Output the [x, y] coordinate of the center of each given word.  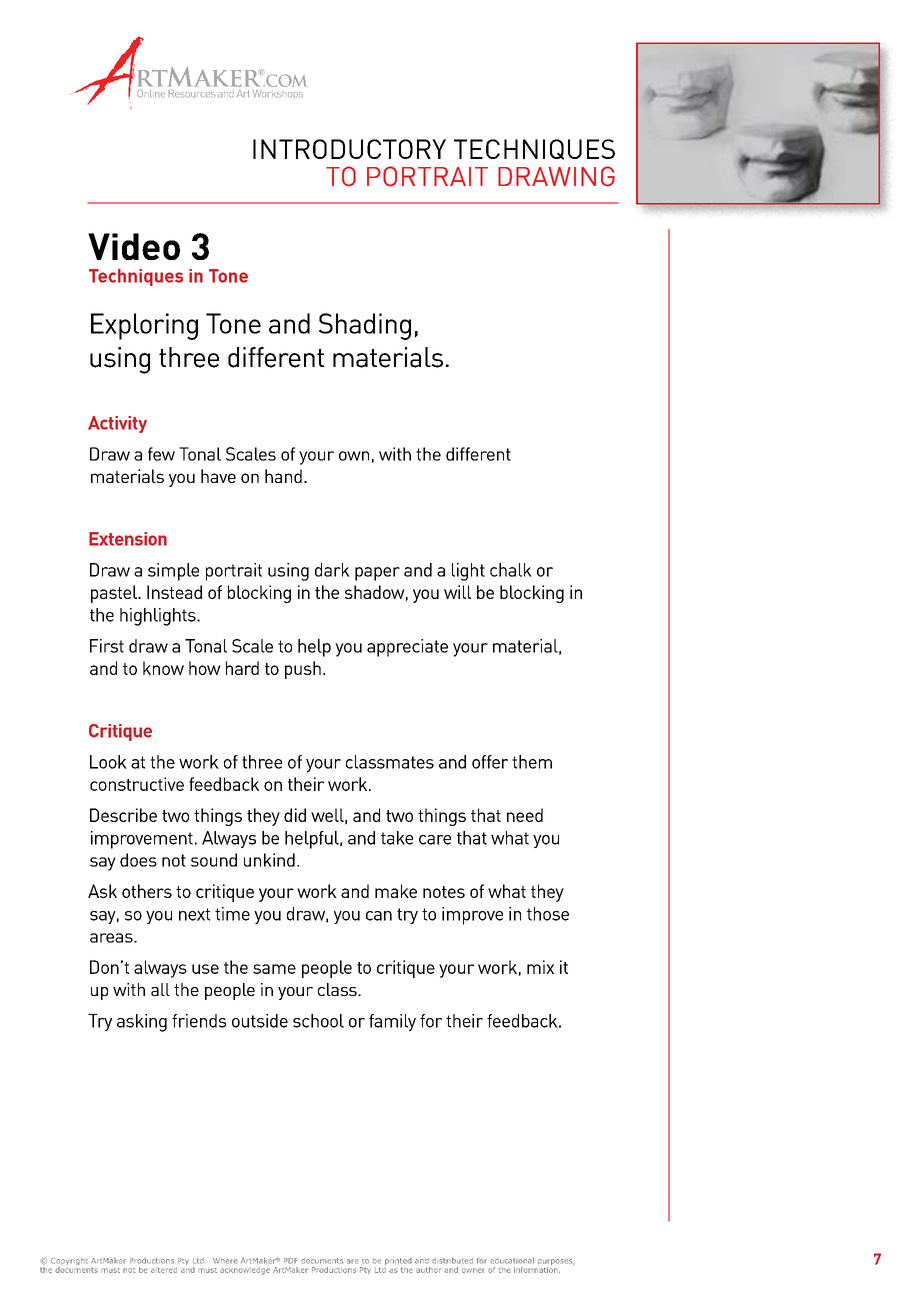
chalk [511, 570]
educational [512, 1260]
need [525, 815]
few [161, 454]
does [138, 860]
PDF [291, 1261]
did [295, 815]
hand [283, 476]
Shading [365, 326]
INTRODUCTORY [349, 149]
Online [151, 93]
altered [164, 1270]
